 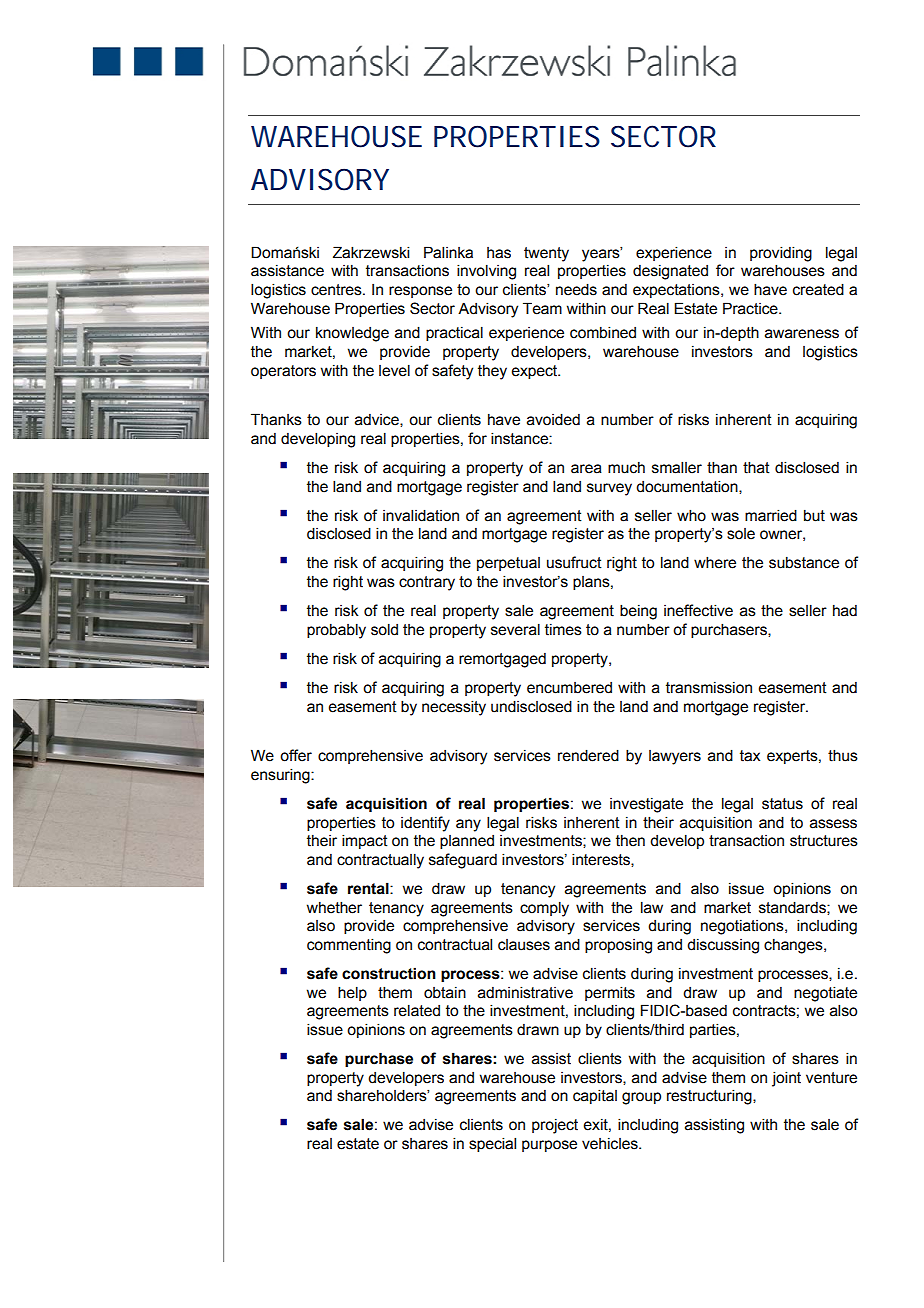 I want to click on centres, so click(x=337, y=290).
